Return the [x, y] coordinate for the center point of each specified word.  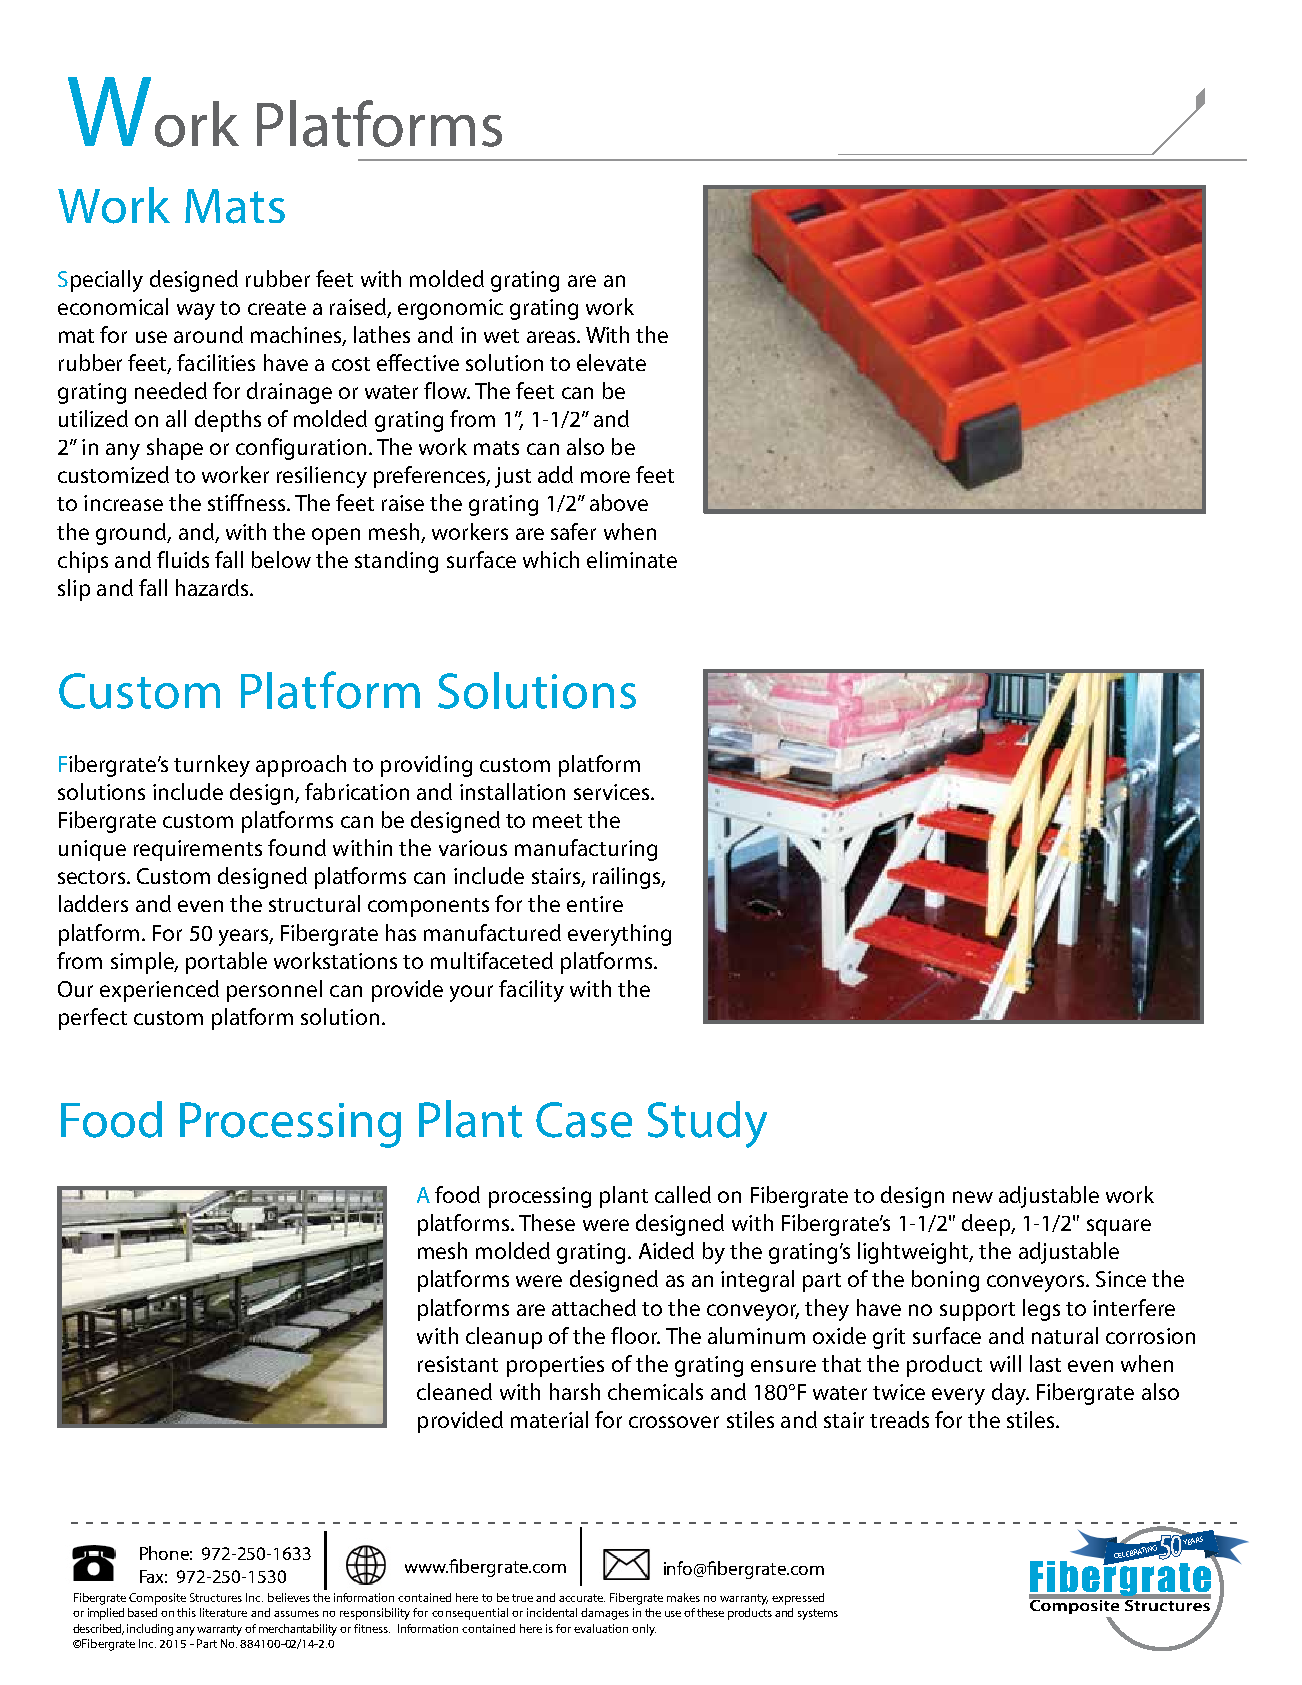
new [973, 1197]
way [196, 311]
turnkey [212, 766]
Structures [216, 1597]
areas [552, 337]
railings [628, 878]
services [611, 792]
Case [584, 1120]
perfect [93, 1019]
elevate [611, 362]
